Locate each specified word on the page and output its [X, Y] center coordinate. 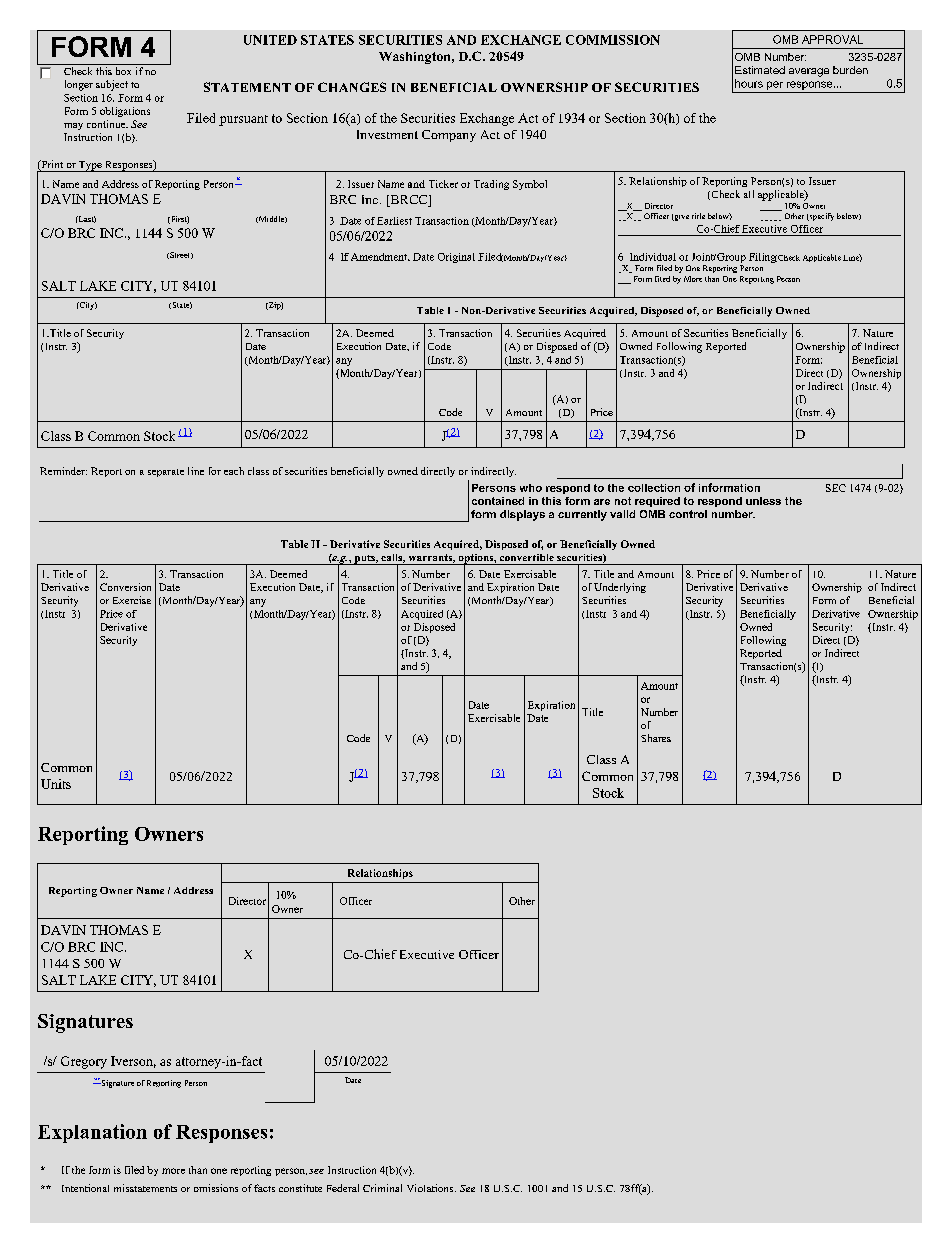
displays [522, 515]
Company [449, 136]
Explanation [92, 1133]
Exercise [132, 600]
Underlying [620, 588]
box [123, 71]
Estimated [760, 70]
